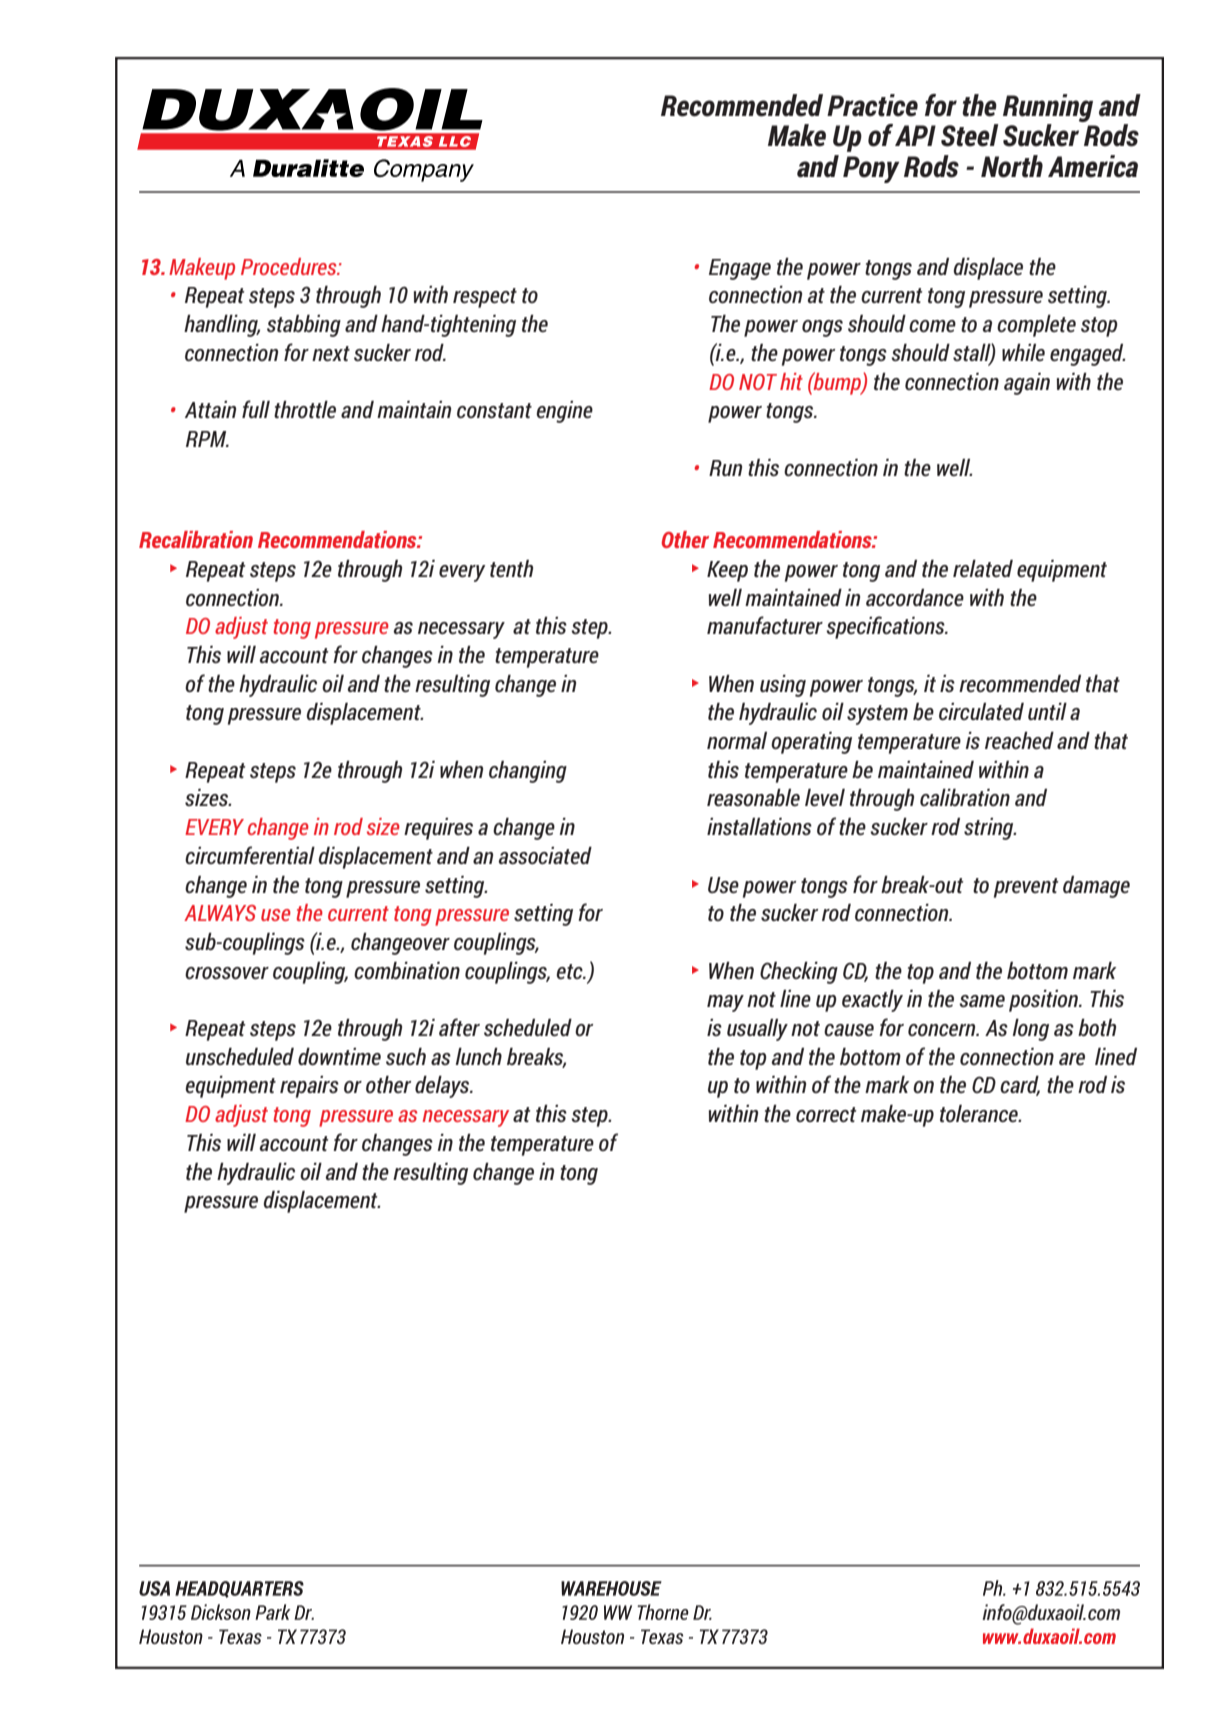  What do you see at coordinates (757, 1030) in the image?
I see `usually` at bounding box center [757, 1030].
